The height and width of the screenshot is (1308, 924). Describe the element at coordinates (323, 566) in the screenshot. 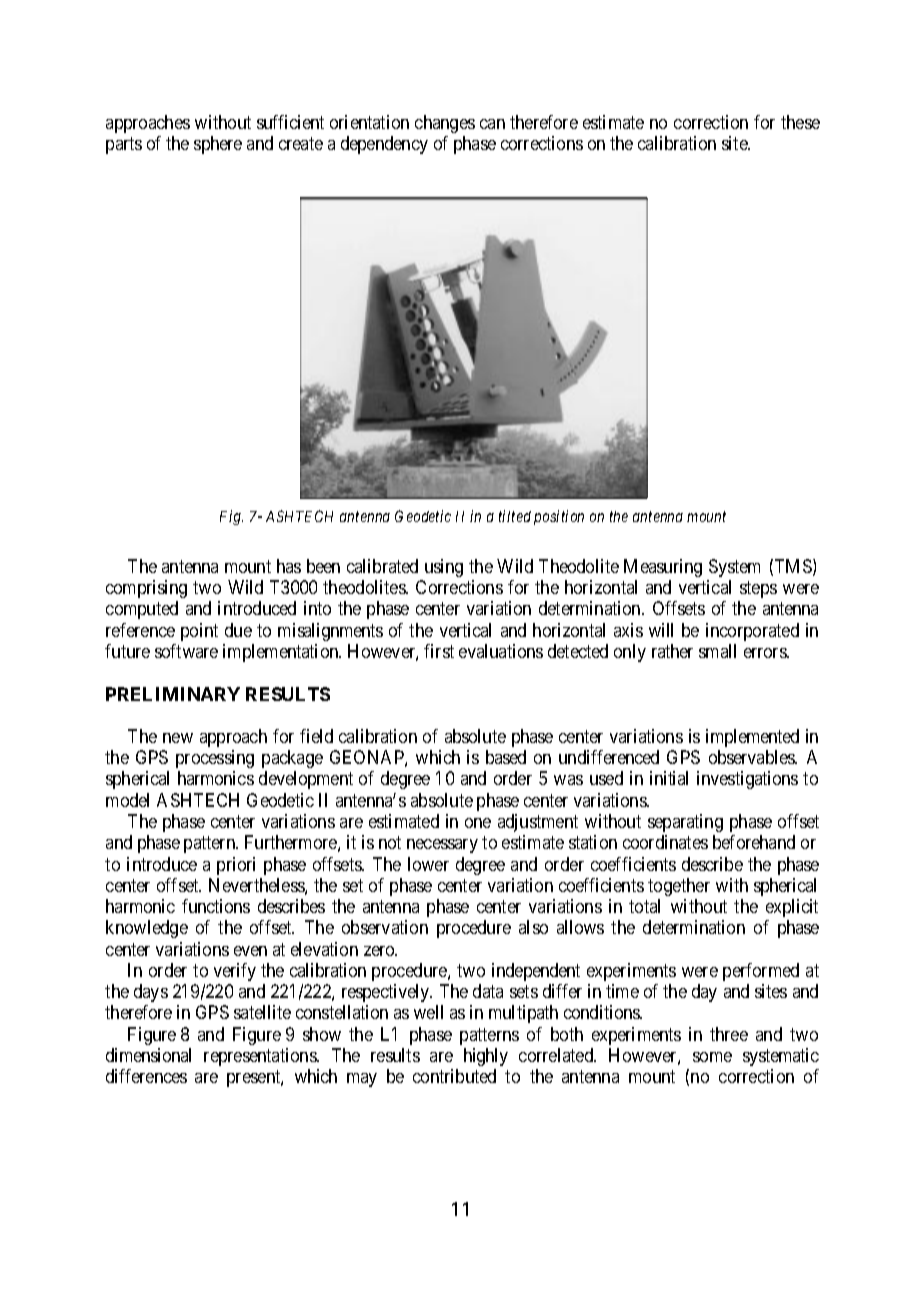

I see `been` at that location.
